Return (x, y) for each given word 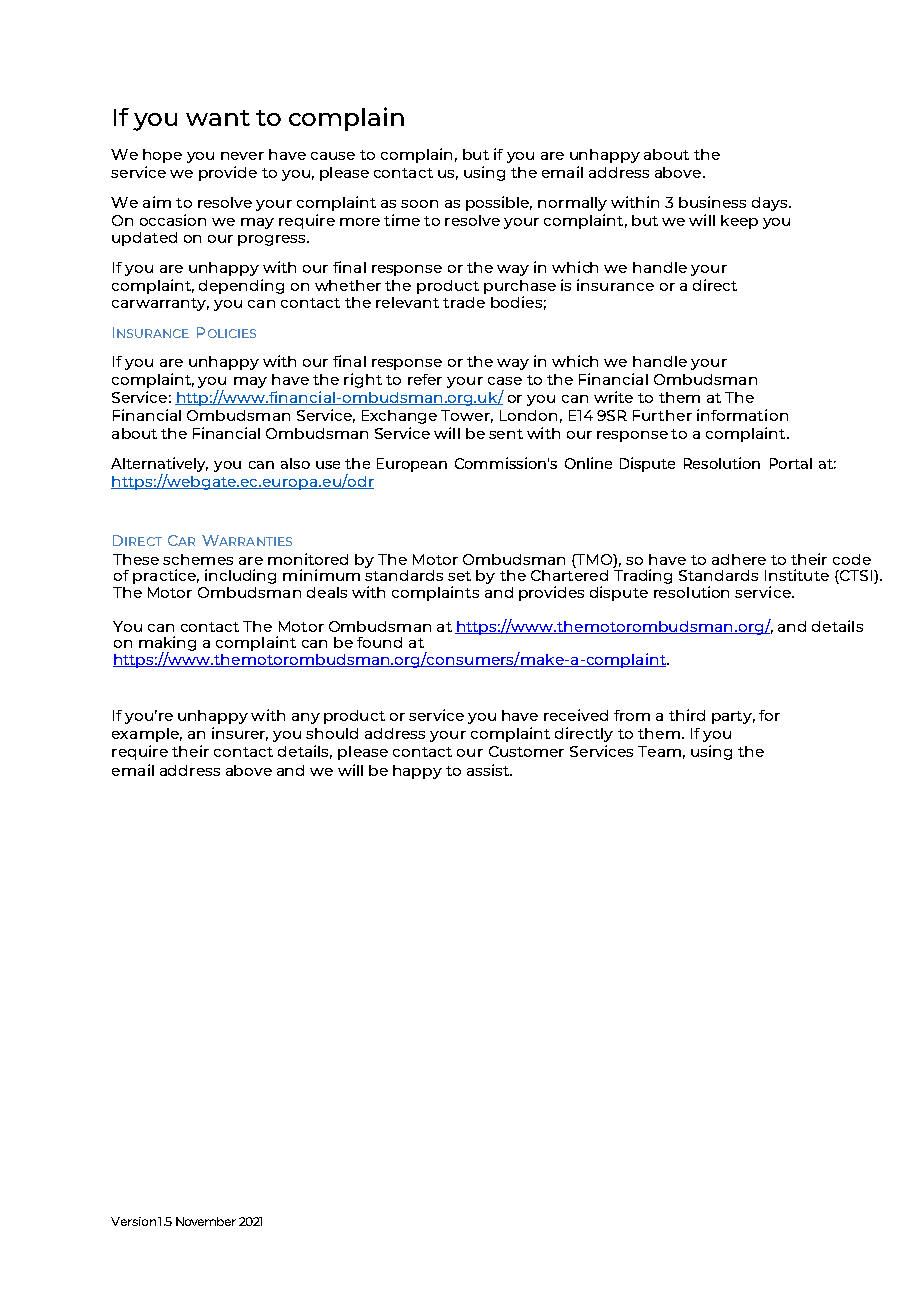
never (242, 156)
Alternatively (159, 466)
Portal (791, 463)
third (687, 715)
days (771, 204)
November (206, 1221)
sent (506, 434)
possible (499, 203)
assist (489, 770)
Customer (526, 751)
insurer (240, 734)
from (632, 715)
